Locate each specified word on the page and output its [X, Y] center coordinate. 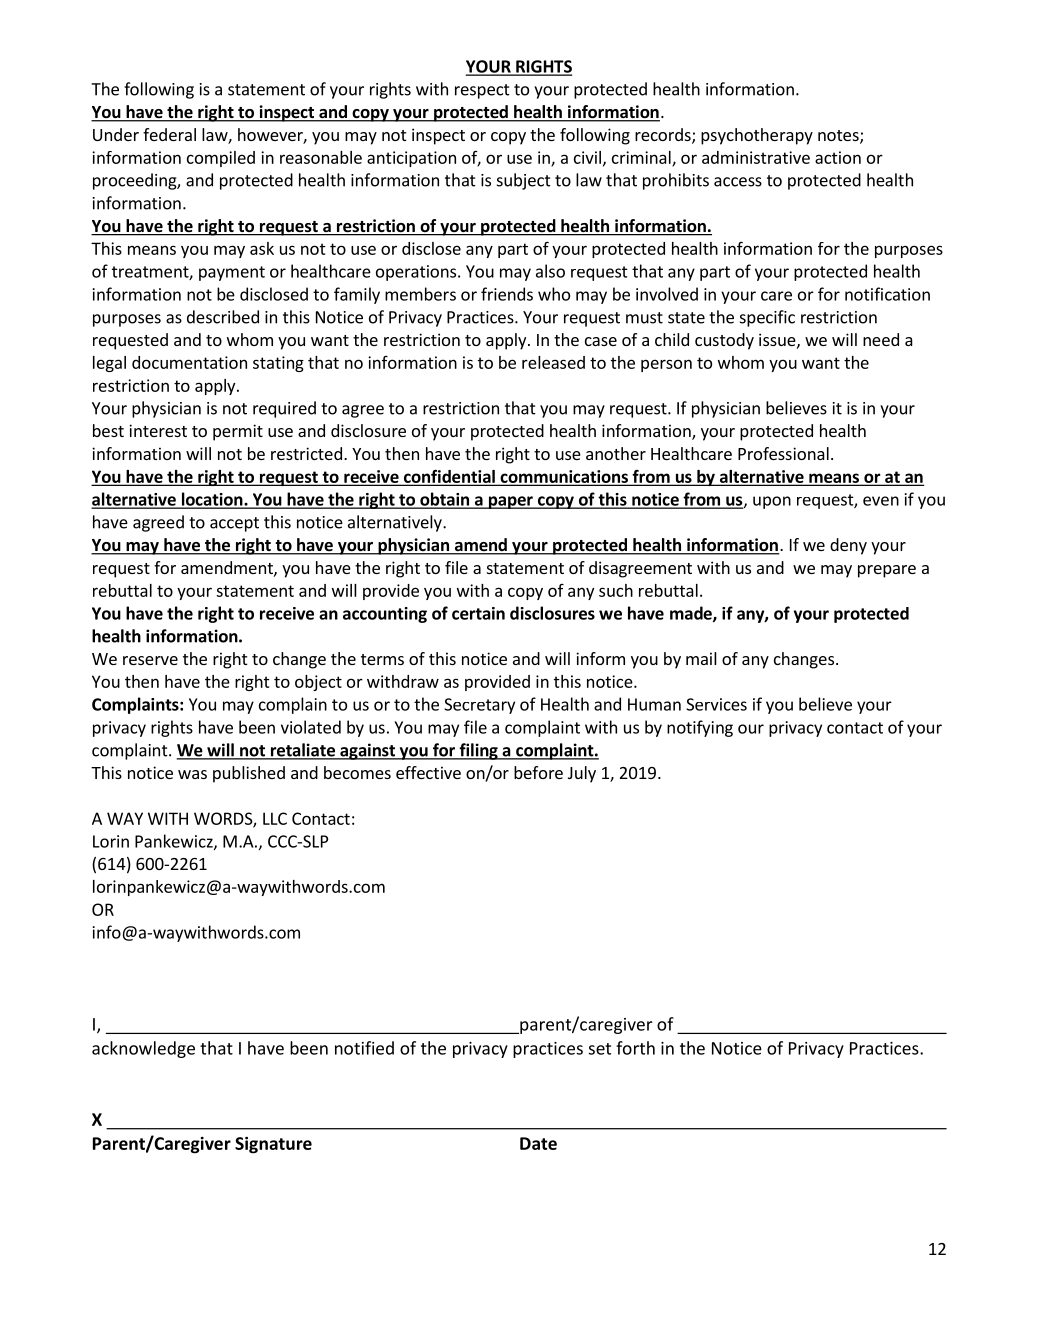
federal [169, 134]
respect [482, 91]
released [553, 362]
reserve [150, 660]
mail [701, 658]
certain [478, 613]
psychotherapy [757, 136]
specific [767, 318]
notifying [700, 728]
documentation [189, 362]
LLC [275, 818]
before [538, 772]
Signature [273, 1145]
